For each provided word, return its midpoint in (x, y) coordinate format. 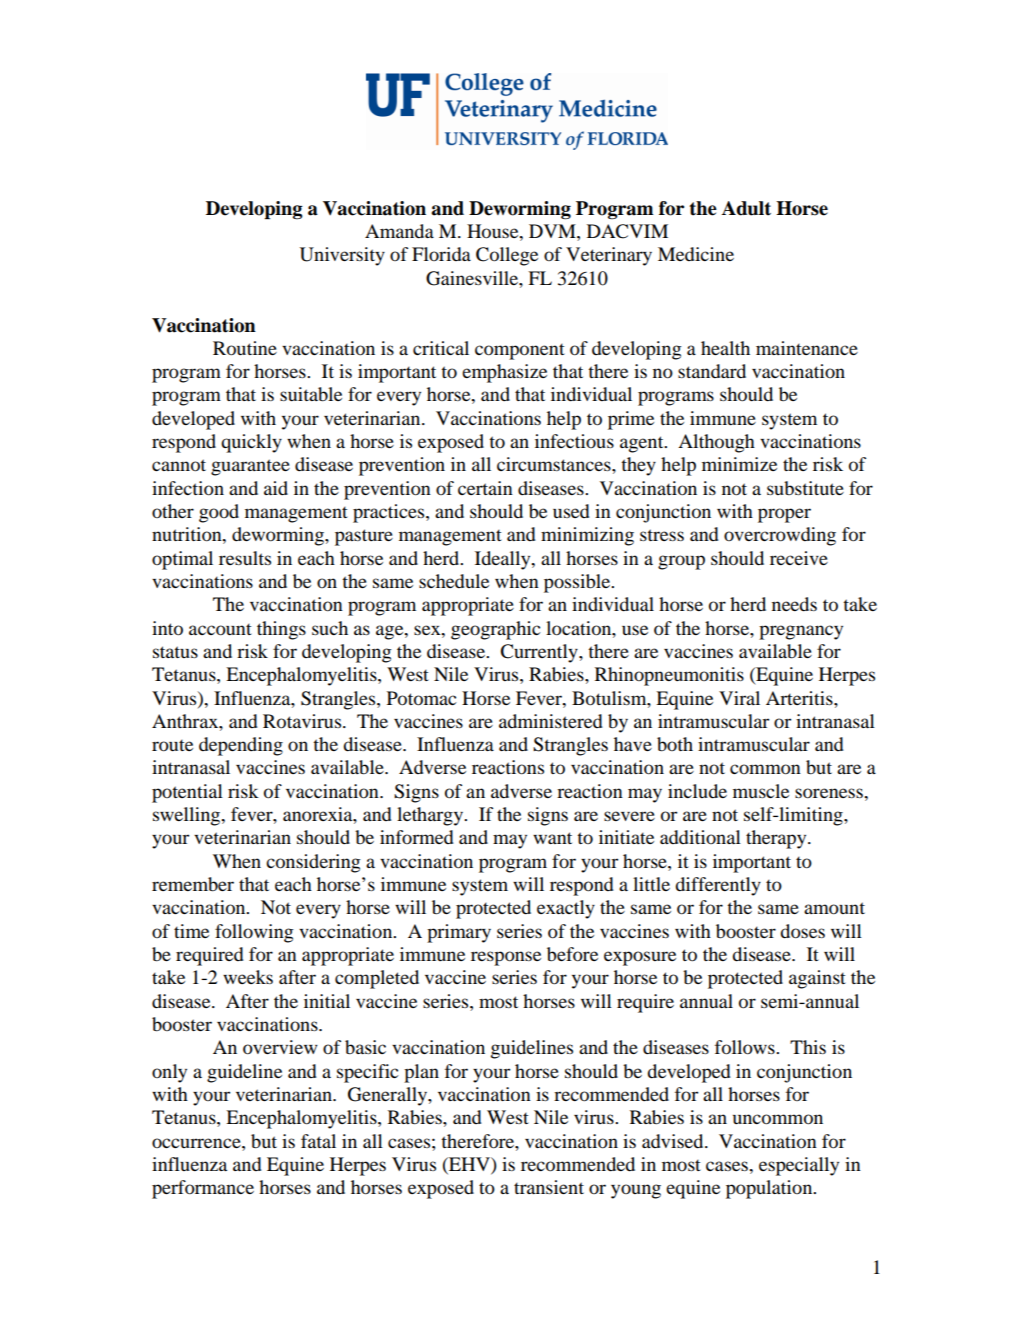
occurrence (197, 1143)
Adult (746, 208)
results (245, 558)
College (507, 256)
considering (313, 863)
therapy (777, 839)
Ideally (504, 560)
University (342, 256)
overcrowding (780, 536)
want (552, 838)
